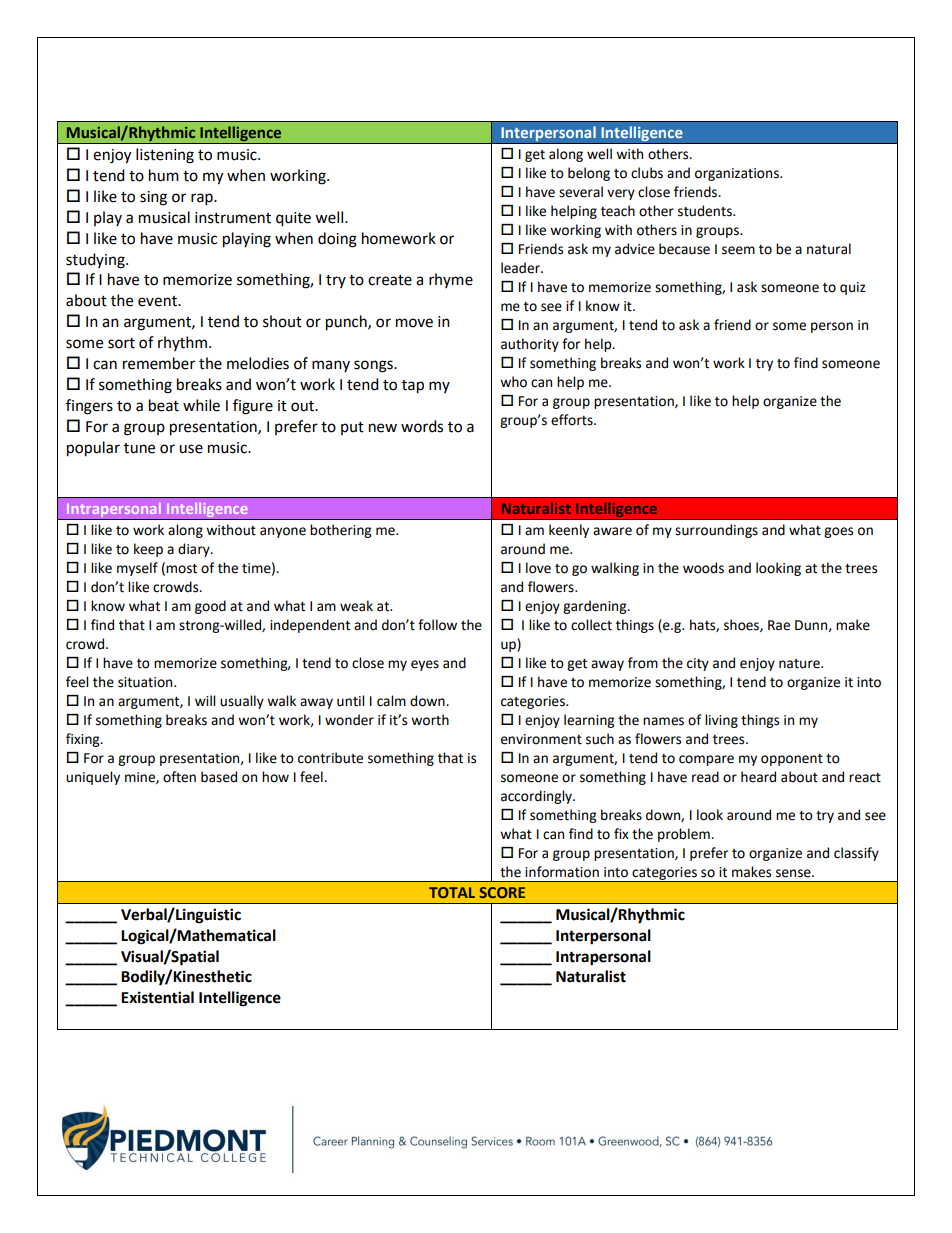  Describe the element at coordinates (452, 892) in the page. I see `TOTAL` at that location.
